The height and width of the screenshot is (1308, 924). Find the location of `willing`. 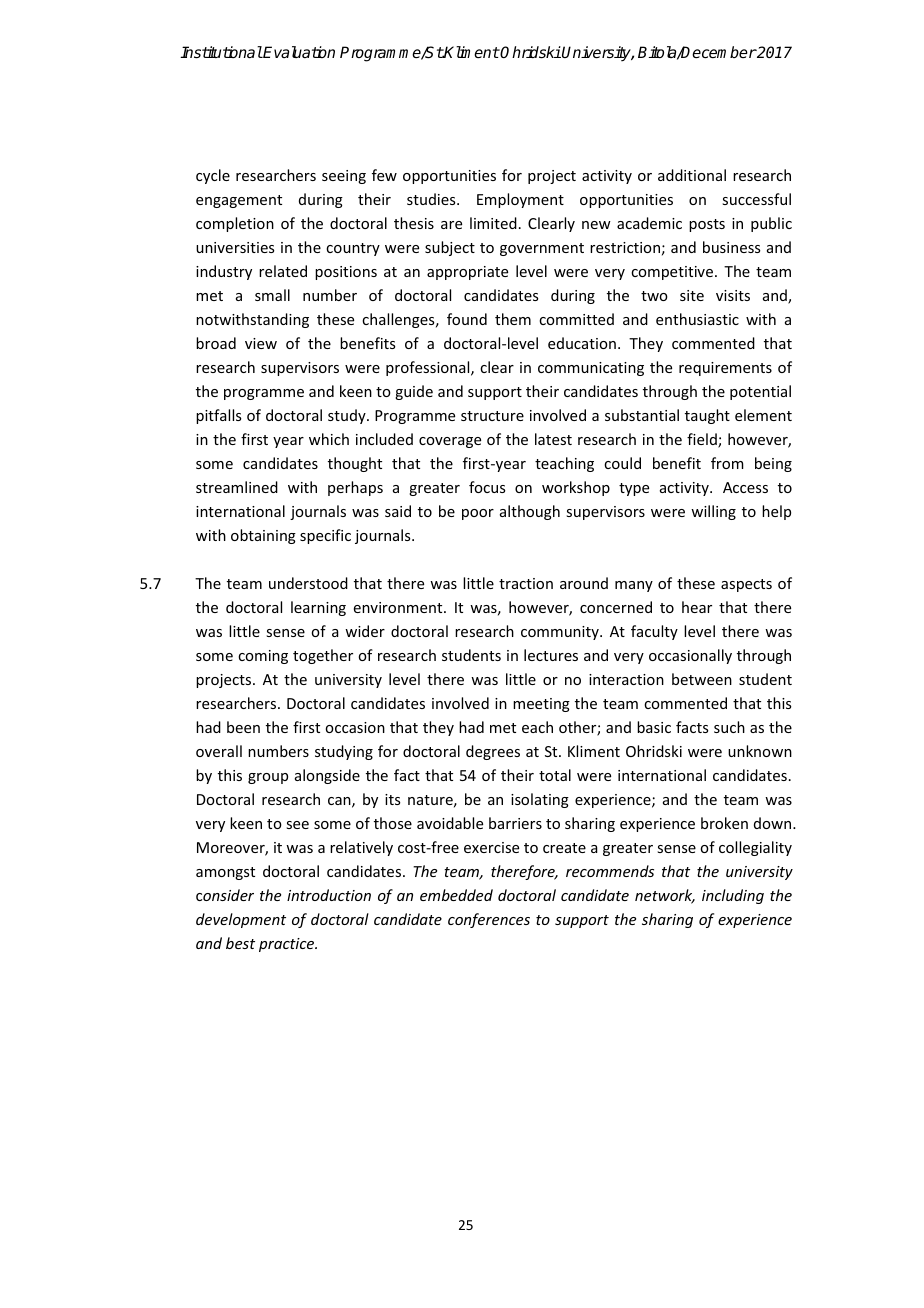

willing is located at coordinates (713, 512).
